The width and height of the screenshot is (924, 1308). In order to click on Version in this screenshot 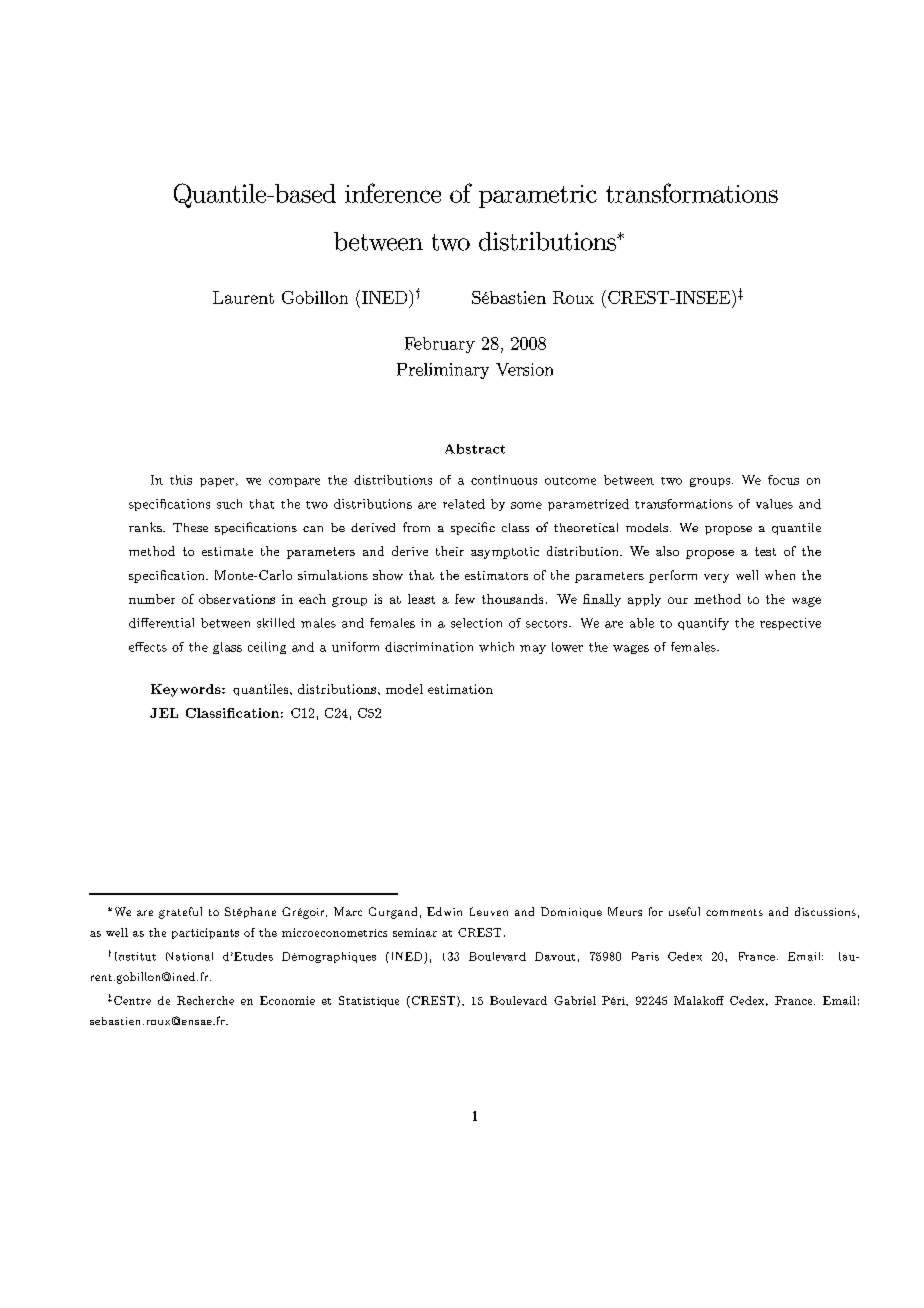, I will do `click(524, 369)`.
